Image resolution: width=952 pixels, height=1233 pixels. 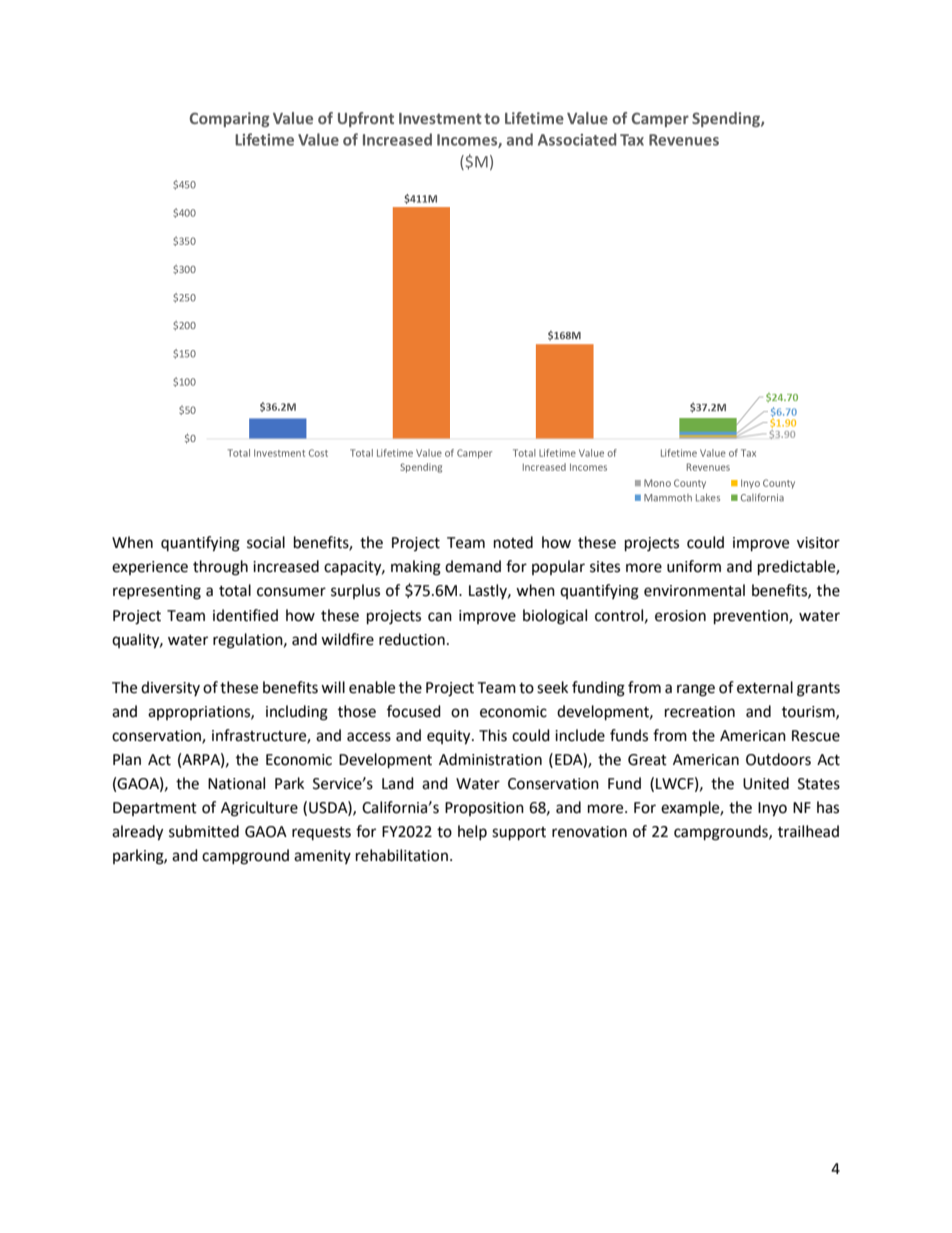 What do you see at coordinates (694, 566) in the page?
I see `uniform` at bounding box center [694, 566].
